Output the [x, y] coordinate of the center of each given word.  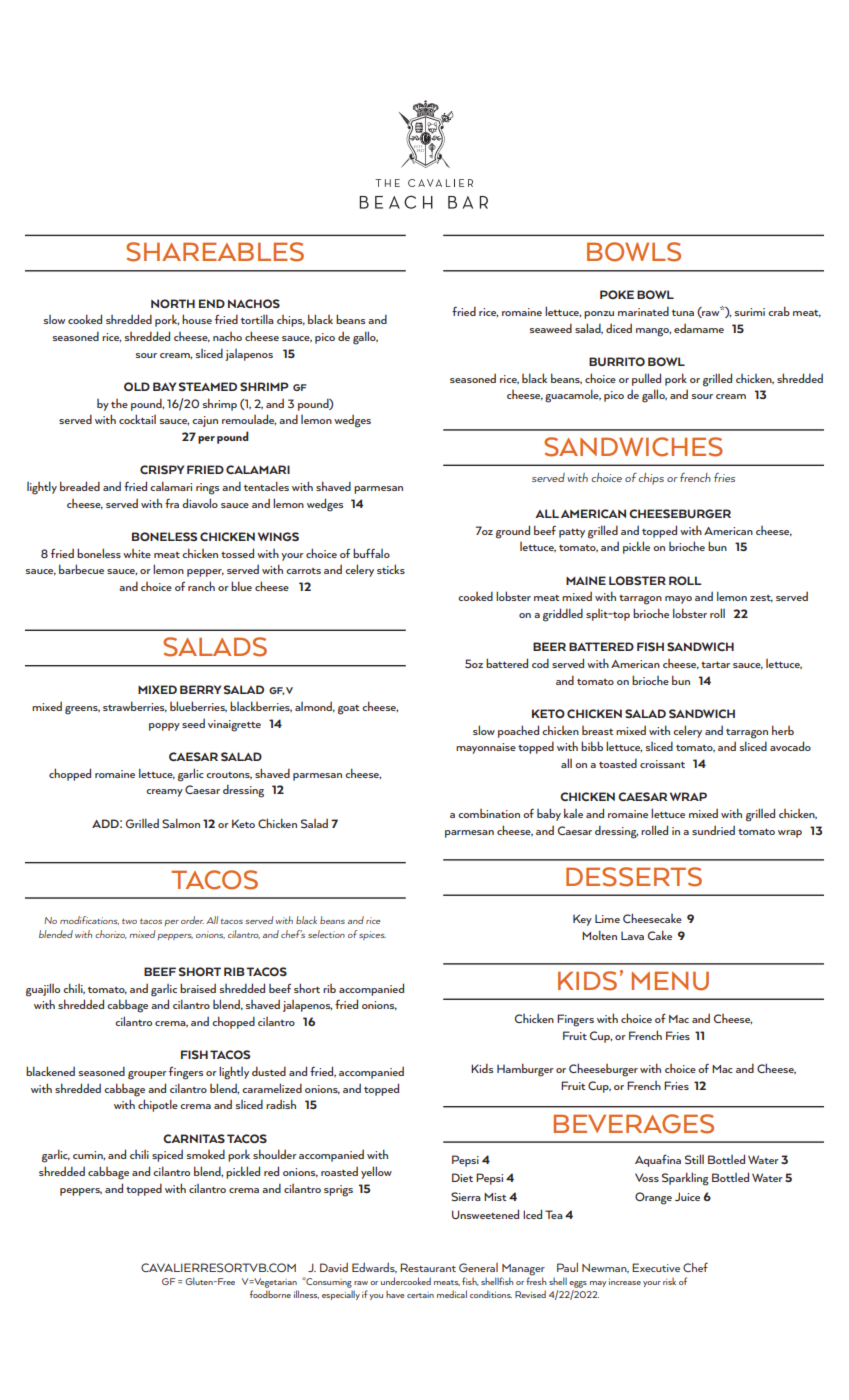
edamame [699, 328]
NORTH [173, 303]
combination [489, 813]
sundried [713, 830]
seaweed [551, 328]
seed [193, 723]
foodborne [270, 1294]
